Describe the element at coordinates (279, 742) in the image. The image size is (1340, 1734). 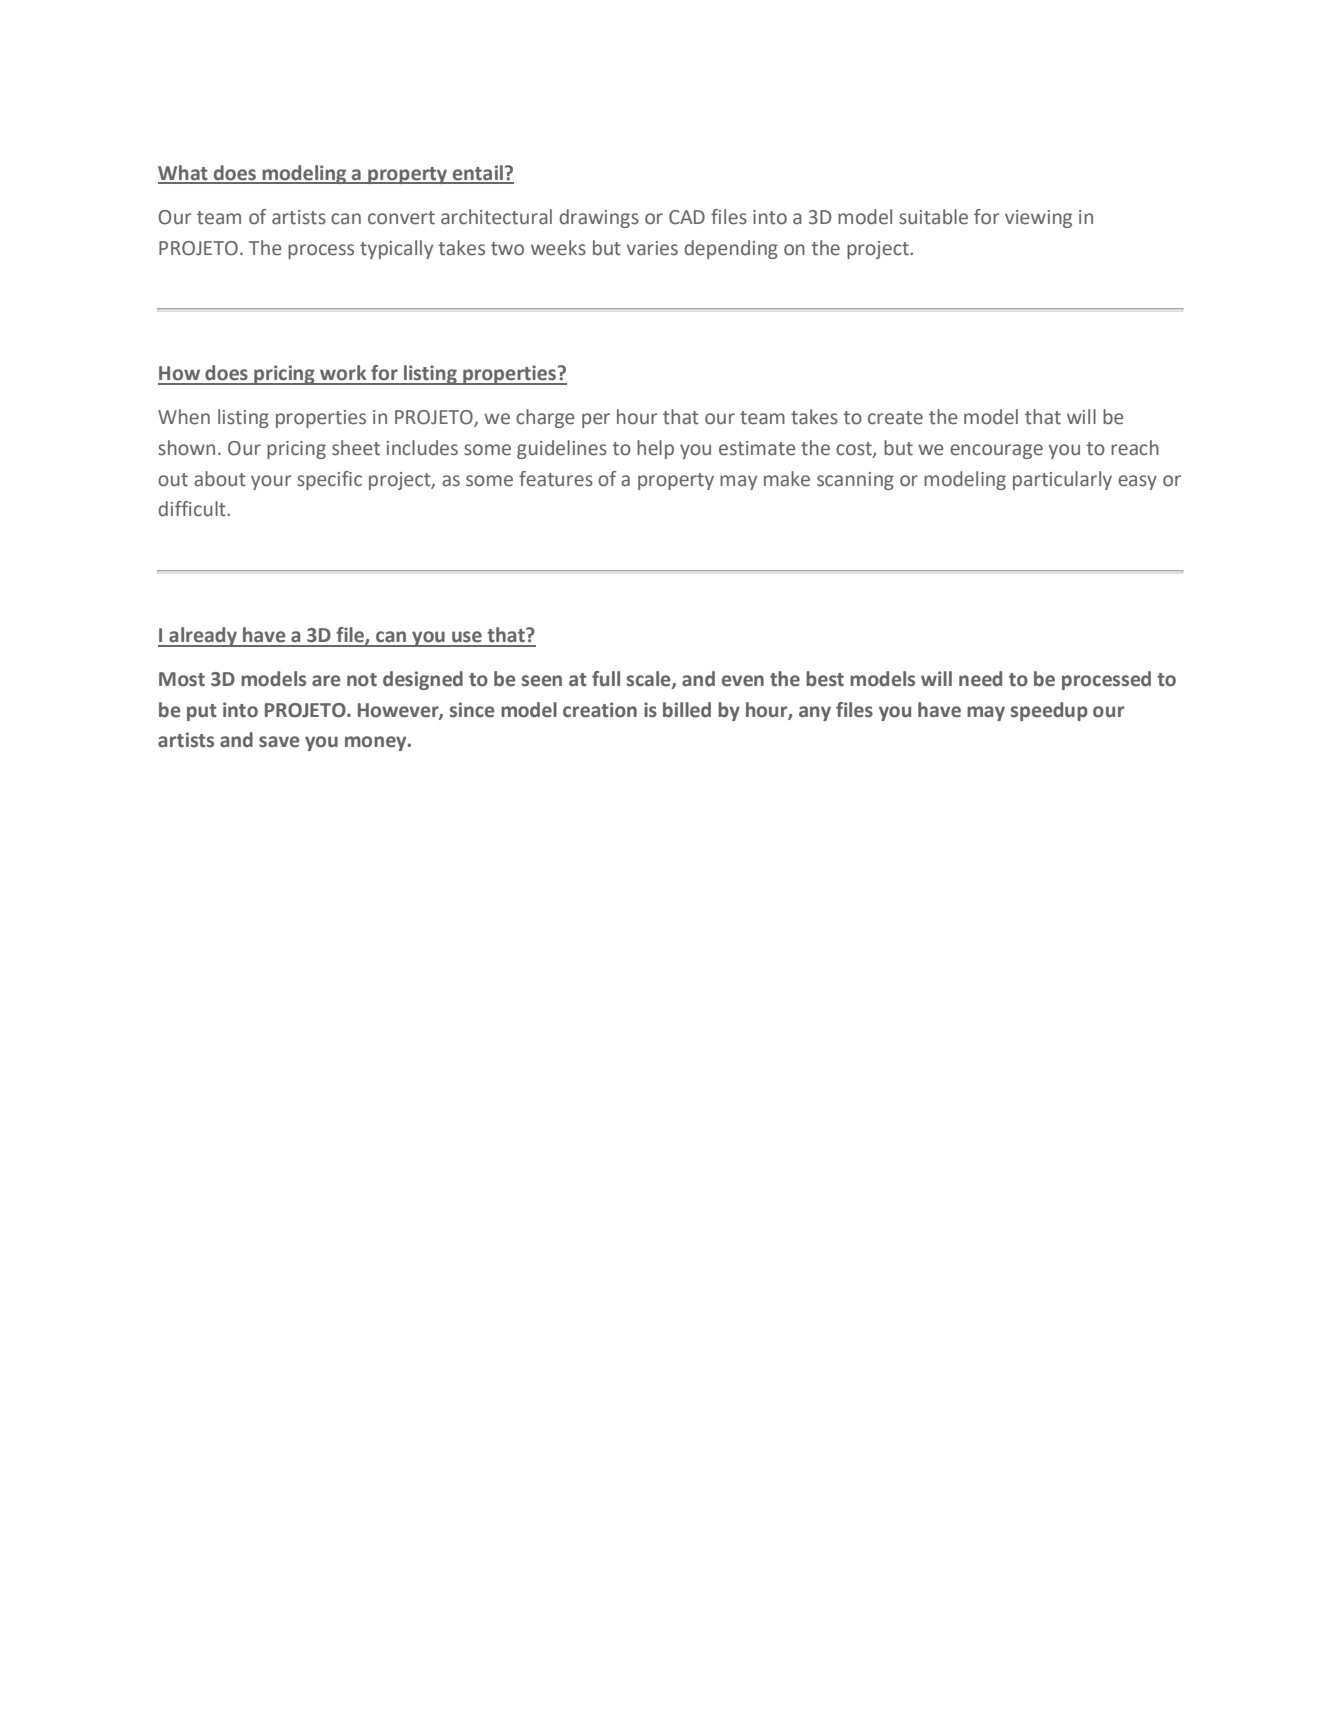
I see `save` at that location.
